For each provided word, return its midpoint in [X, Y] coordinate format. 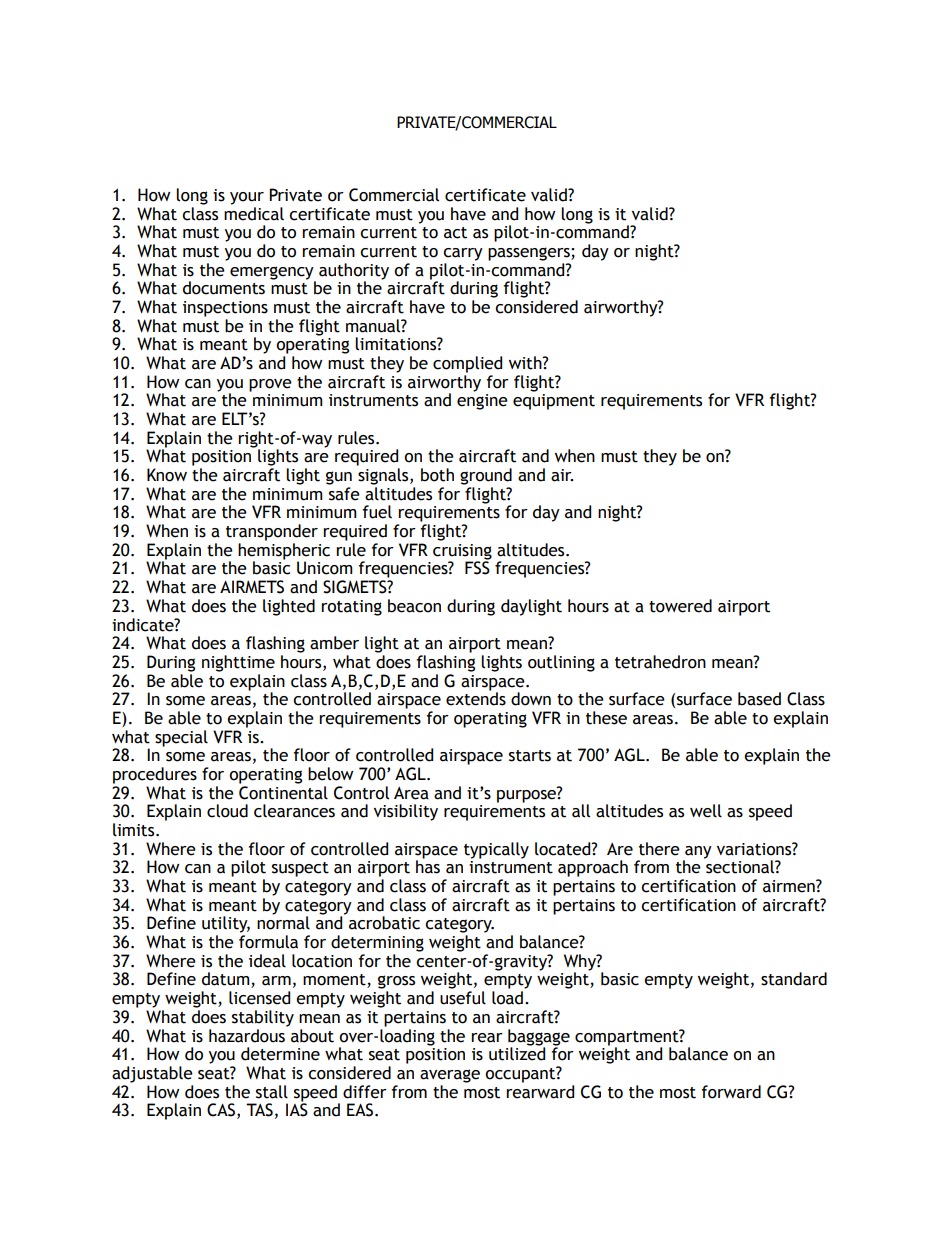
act [455, 233]
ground [486, 476]
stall [272, 1092]
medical [254, 212]
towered [680, 606]
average [450, 1076]
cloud [227, 811]
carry [463, 254]
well [706, 811]
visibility [406, 812]
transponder [272, 532]
